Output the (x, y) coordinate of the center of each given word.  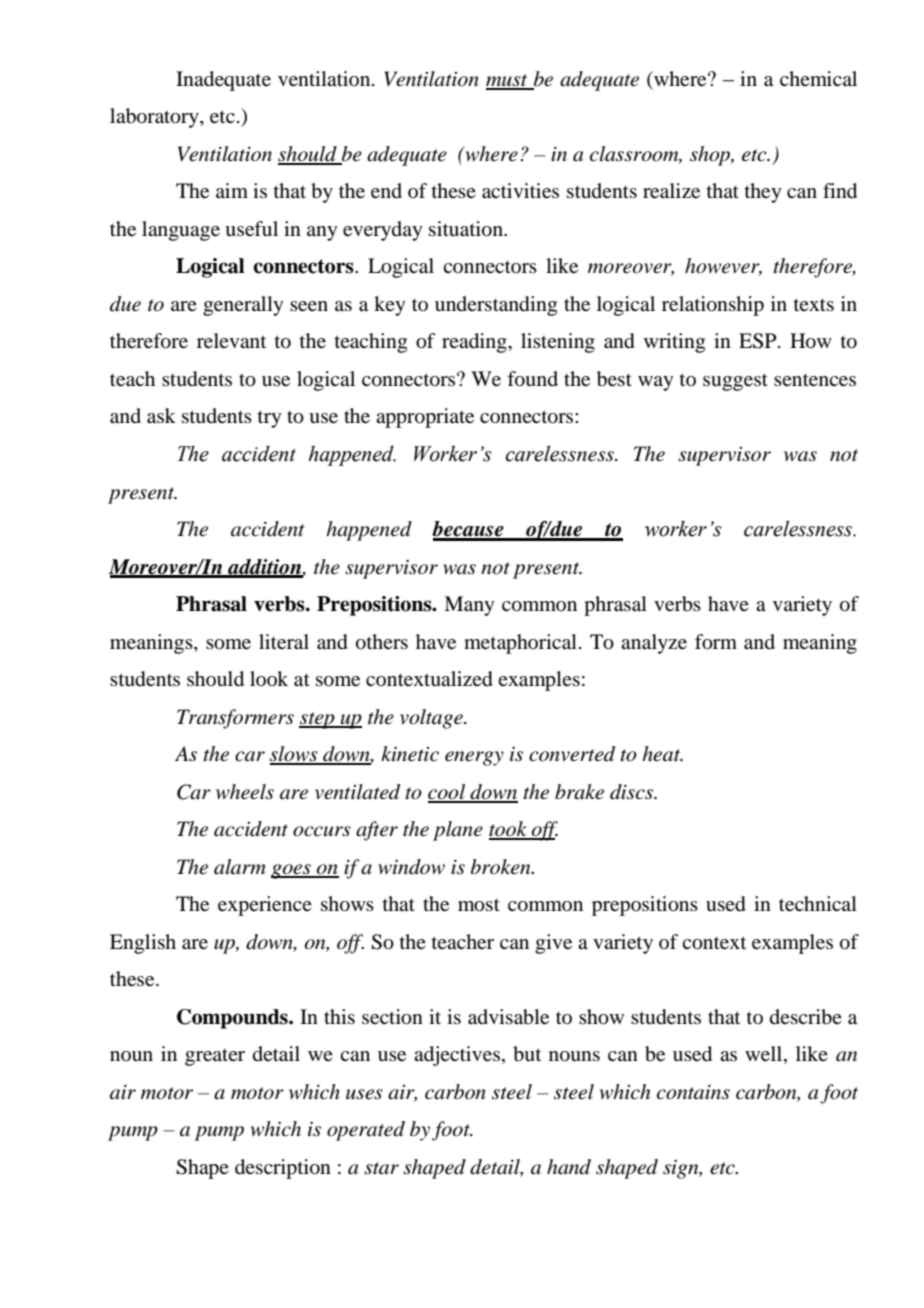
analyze (654, 644)
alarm (240, 867)
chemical (818, 78)
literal (284, 642)
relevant (231, 341)
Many (469, 606)
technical (818, 904)
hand (569, 1167)
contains (693, 1092)
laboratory (155, 118)
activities (520, 191)
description (283, 1169)
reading (475, 343)
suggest (735, 382)
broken (502, 867)
